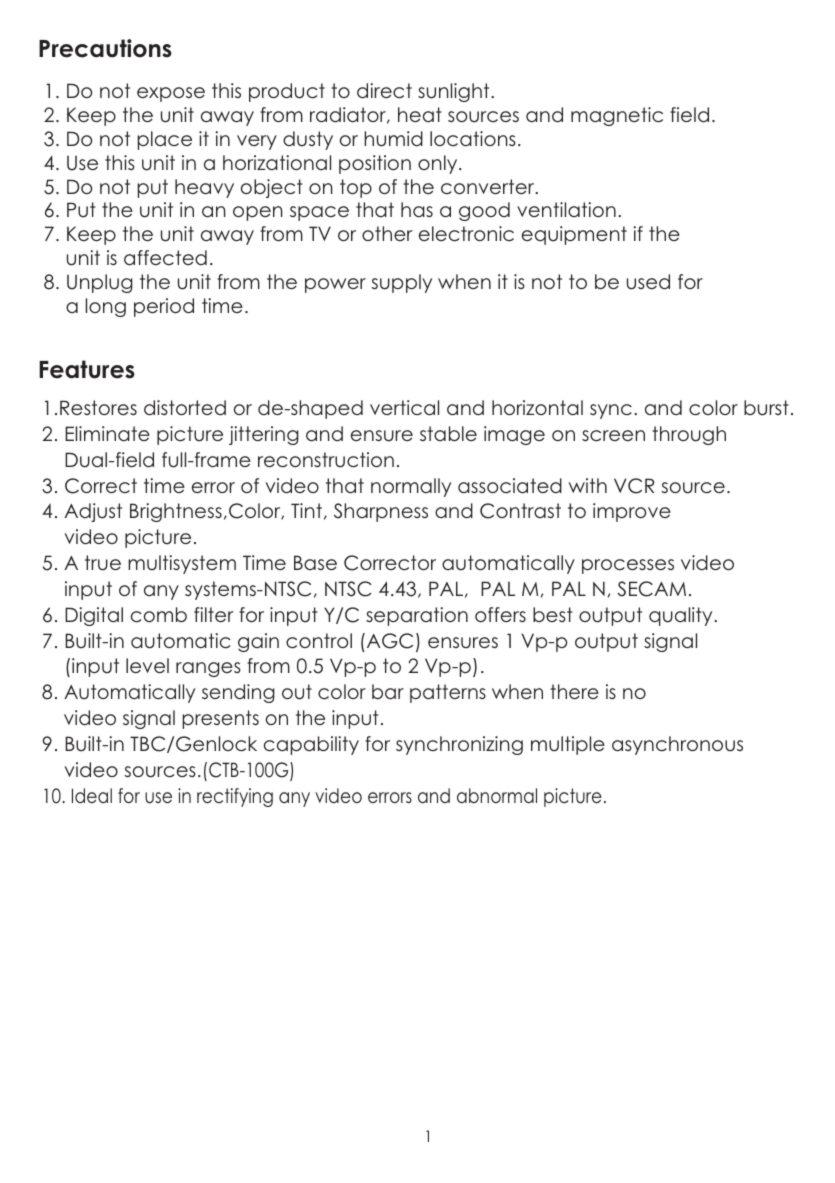 The height and width of the image is (1183, 835). Describe the element at coordinates (448, 434) in the image. I see `stable` at that location.
